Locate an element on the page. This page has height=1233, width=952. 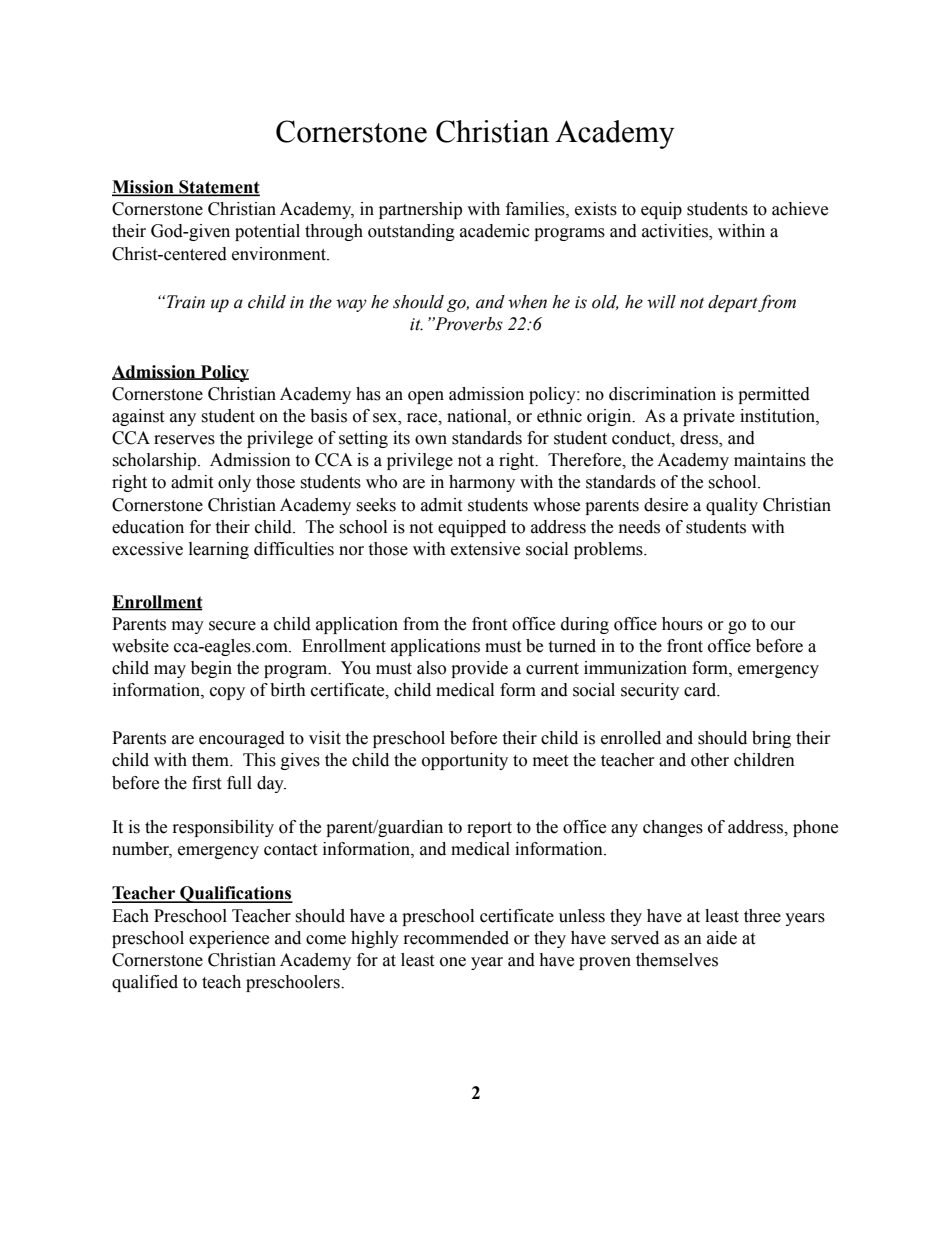
other is located at coordinates (710, 760).
